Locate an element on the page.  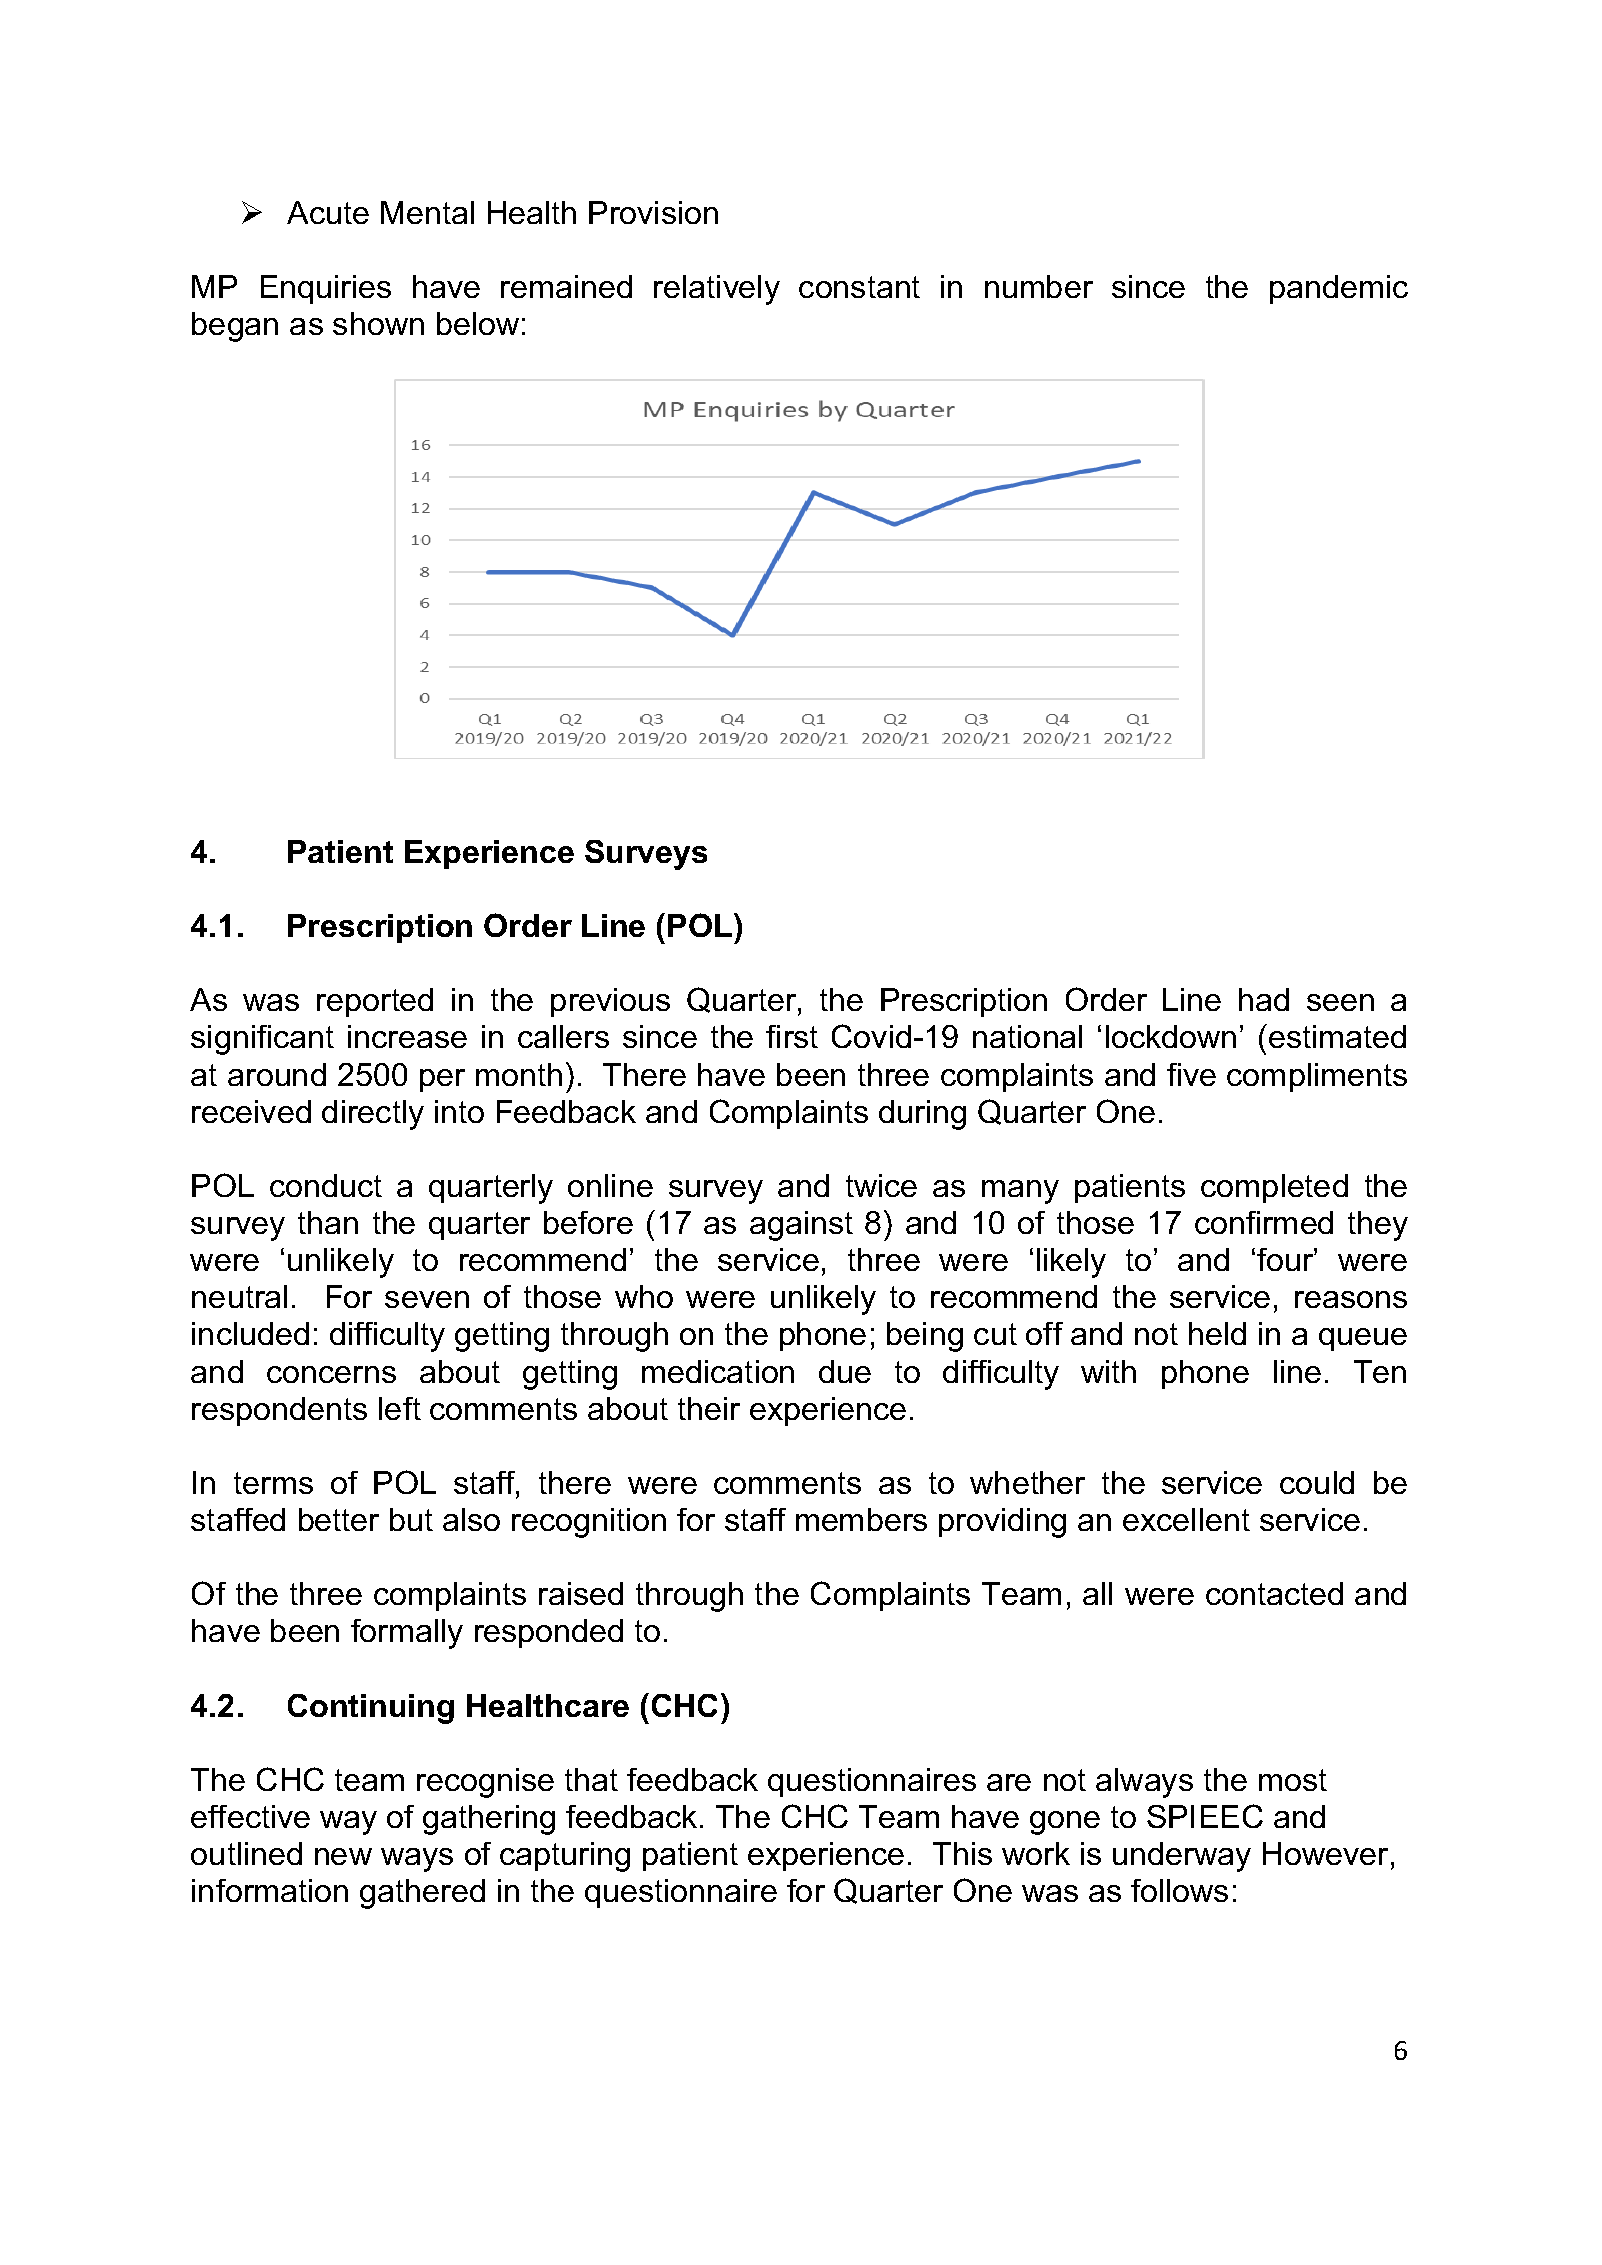
reported is located at coordinates (375, 1002).
